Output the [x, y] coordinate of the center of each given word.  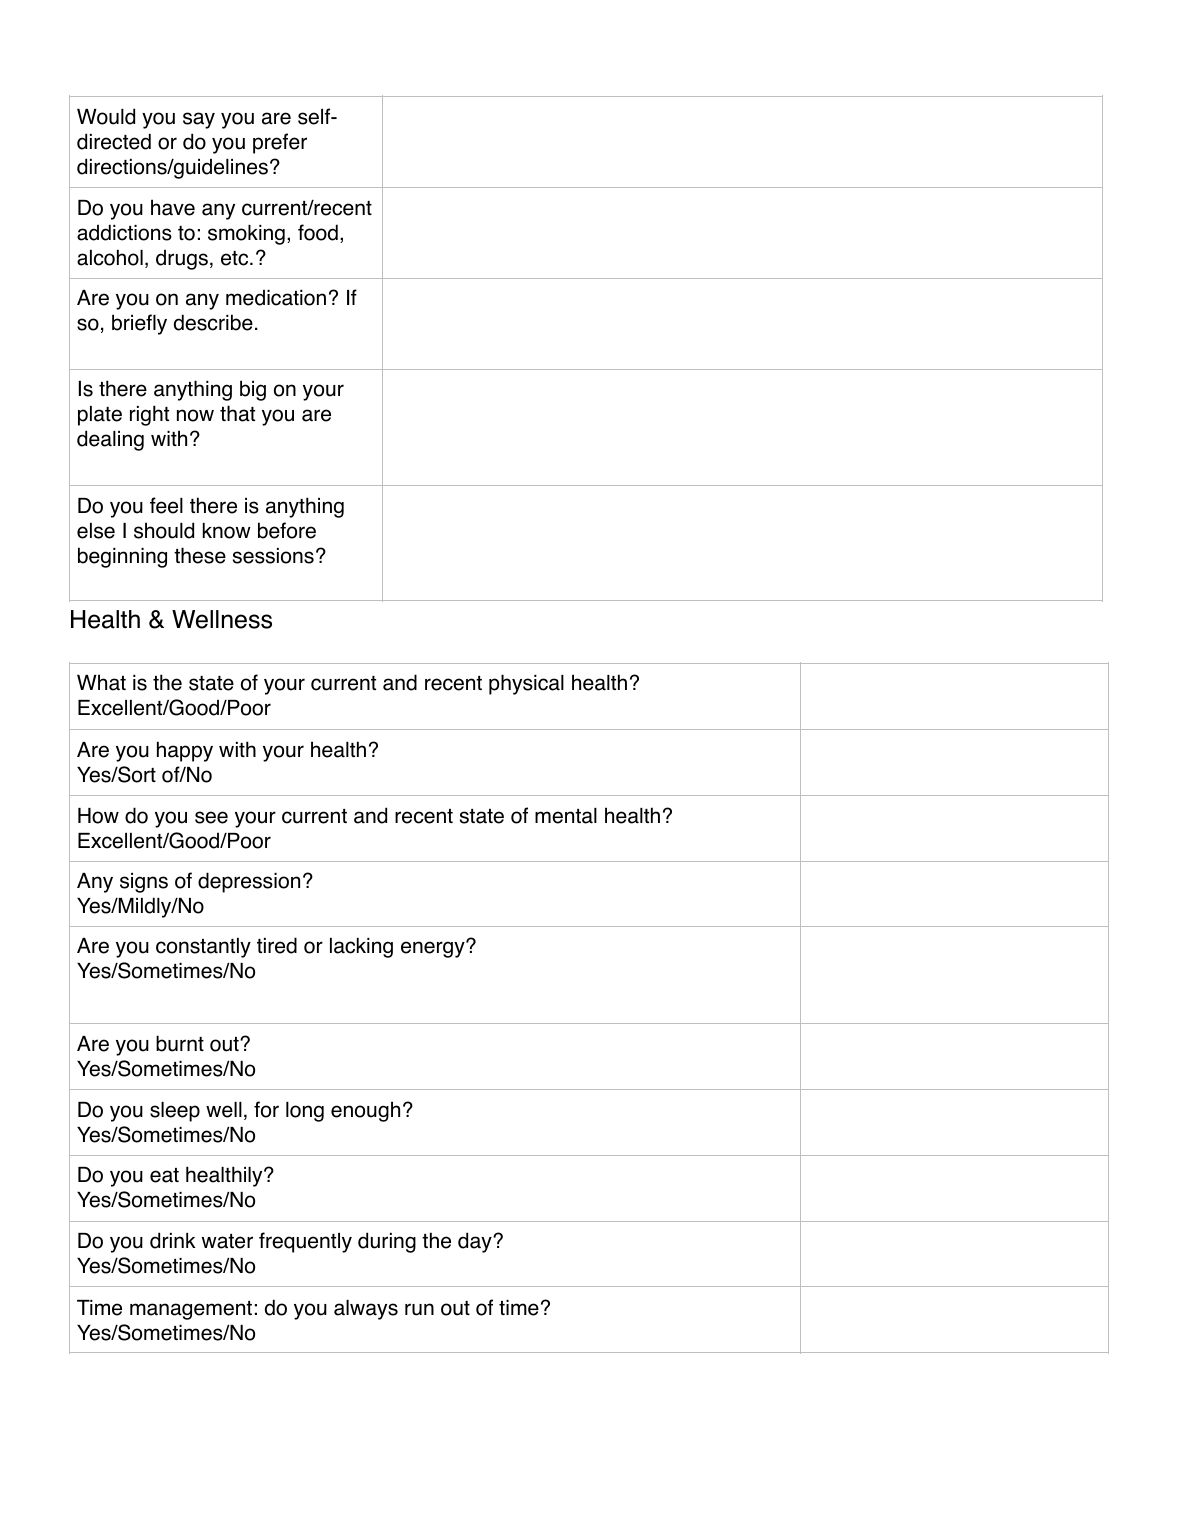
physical [526, 684]
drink [173, 1240]
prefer [280, 143]
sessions [273, 556]
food [318, 232]
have [173, 207]
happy [185, 751]
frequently [305, 1242]
